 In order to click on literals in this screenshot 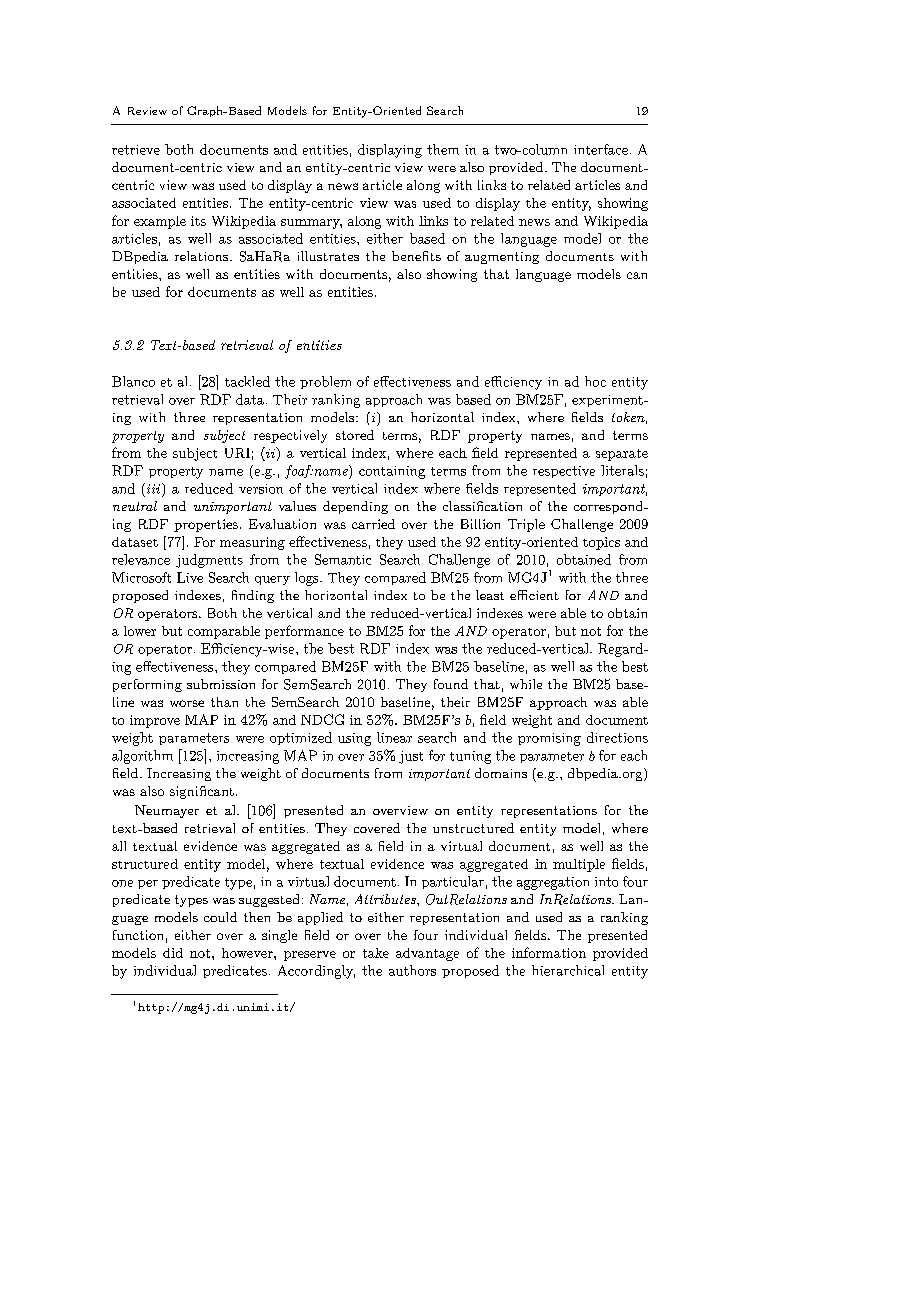, I will do `click(622, 470)`.
